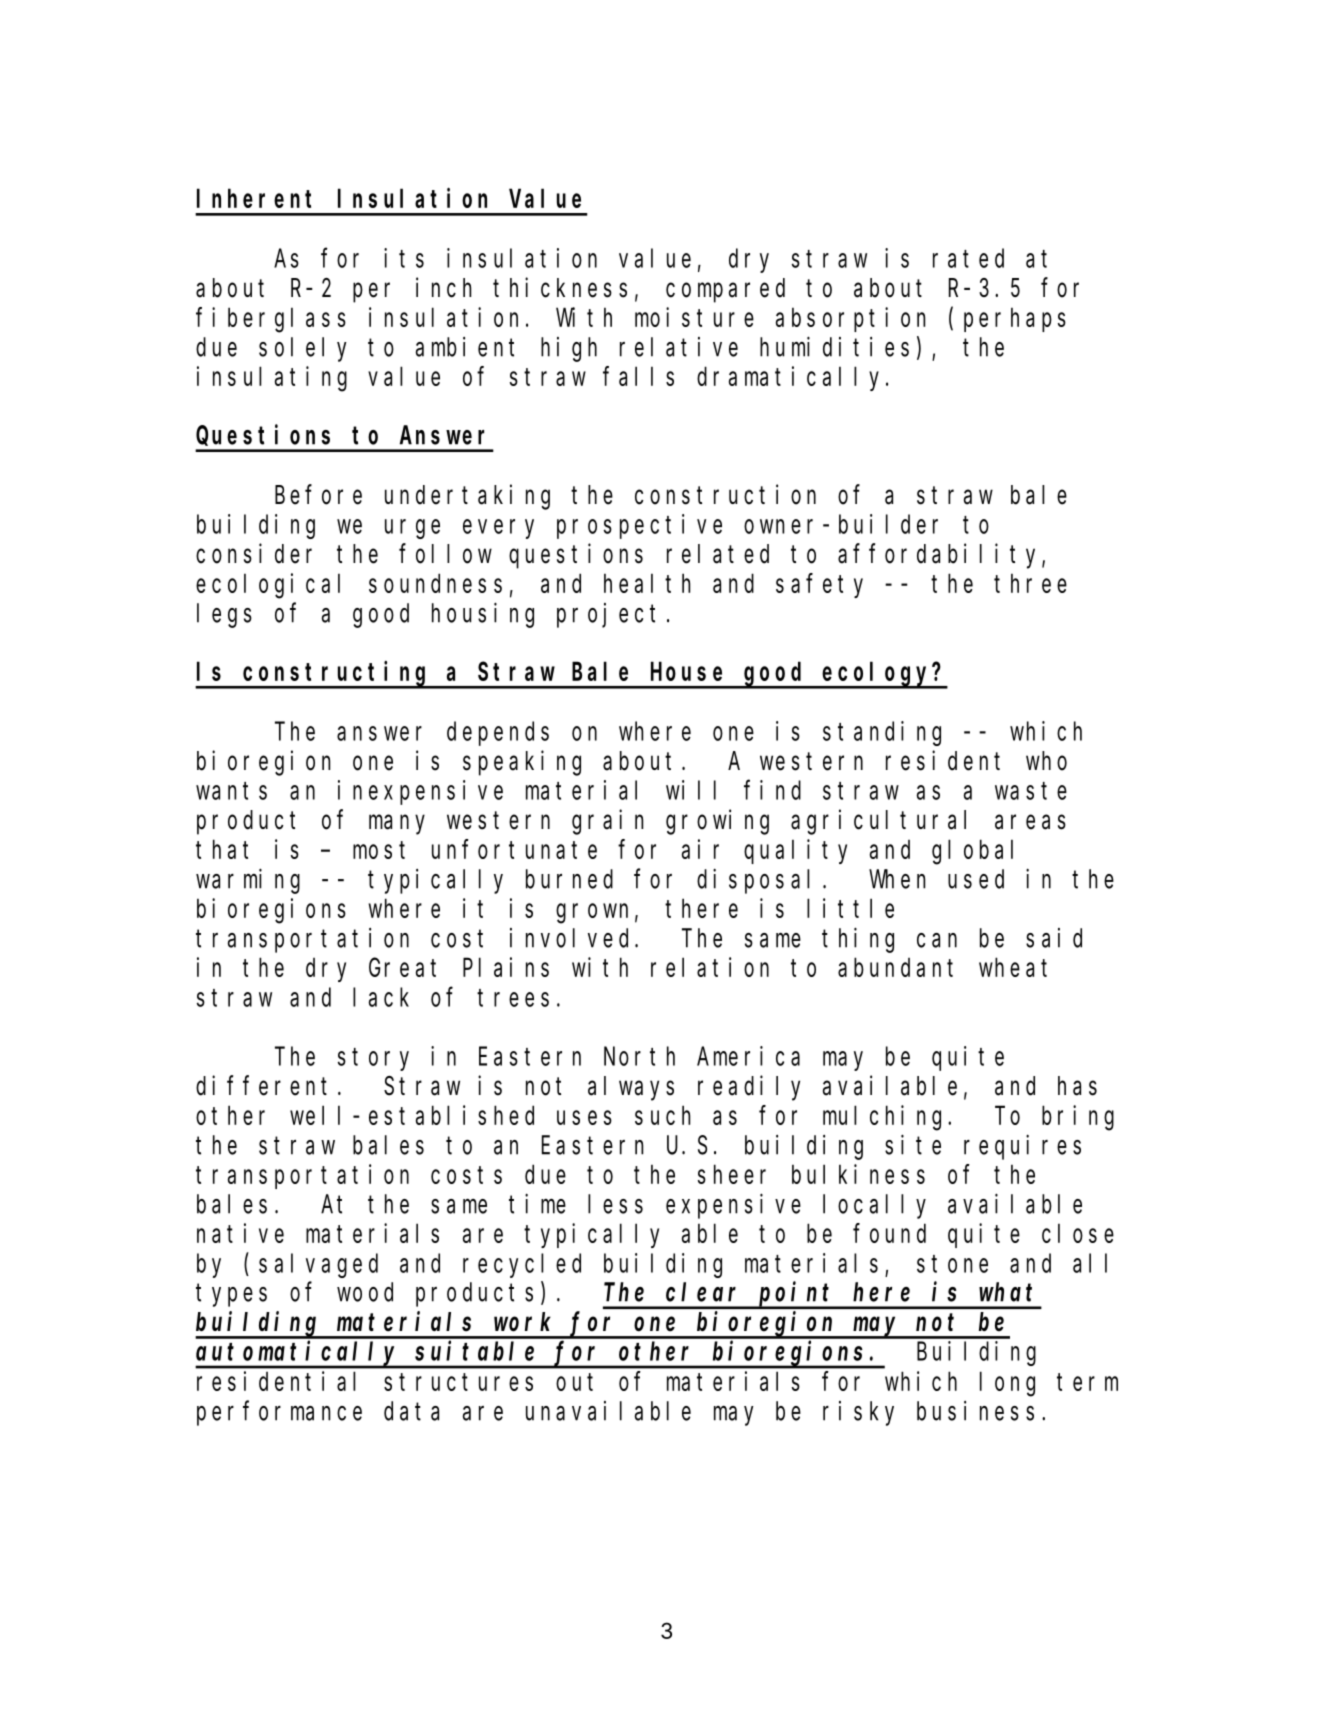 Image resolution: width=1331 pixels, height=1722 pixels. What do you see at coordinates (522, 1322) in the screenshot?
I see `work` at bounding box center [522, 1322].
